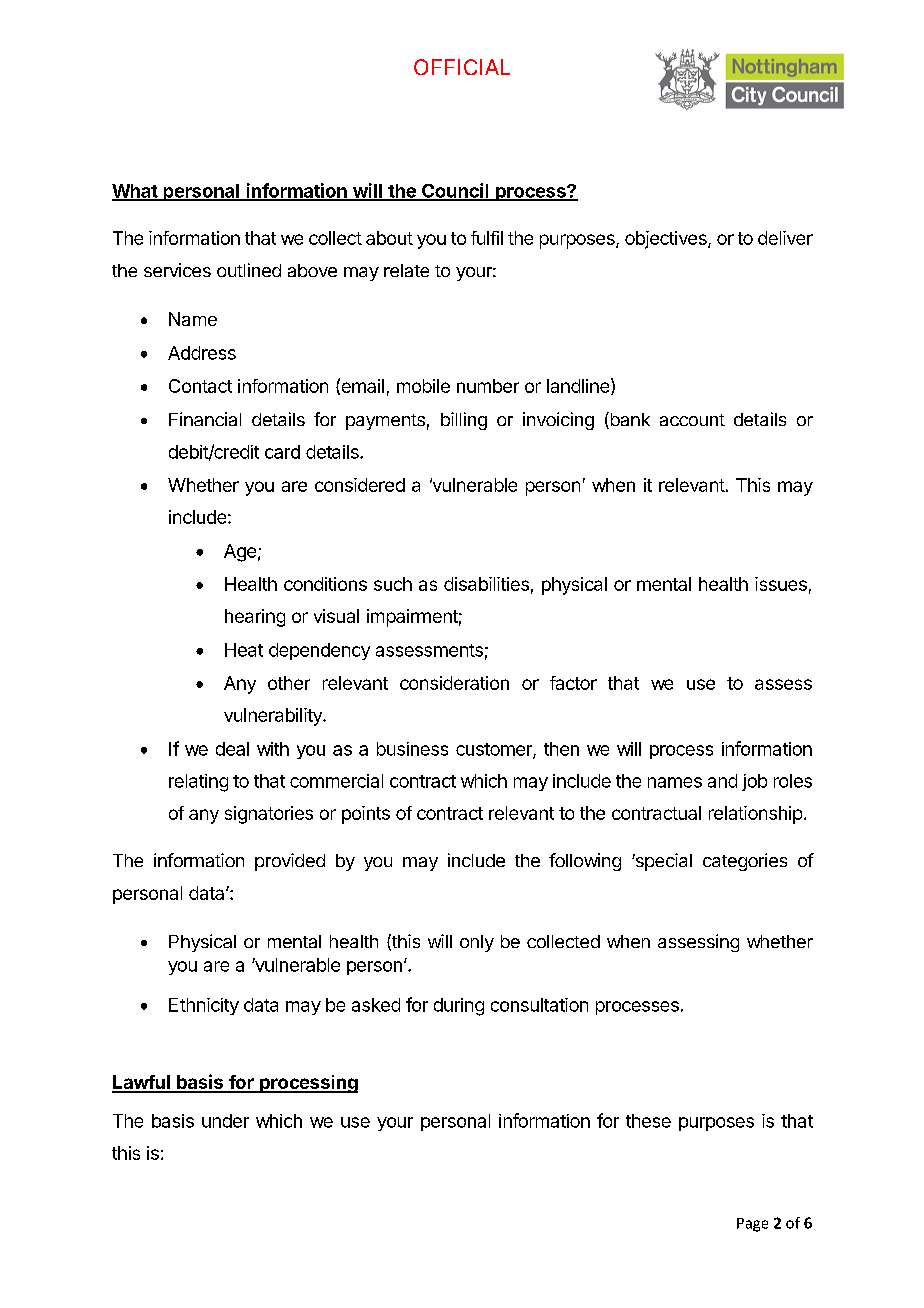 Image resolution: width=924 pixels, height=1308 pixels. Describe the element at coordinates (667, 240) in the document. I see `objectives` at that location.
